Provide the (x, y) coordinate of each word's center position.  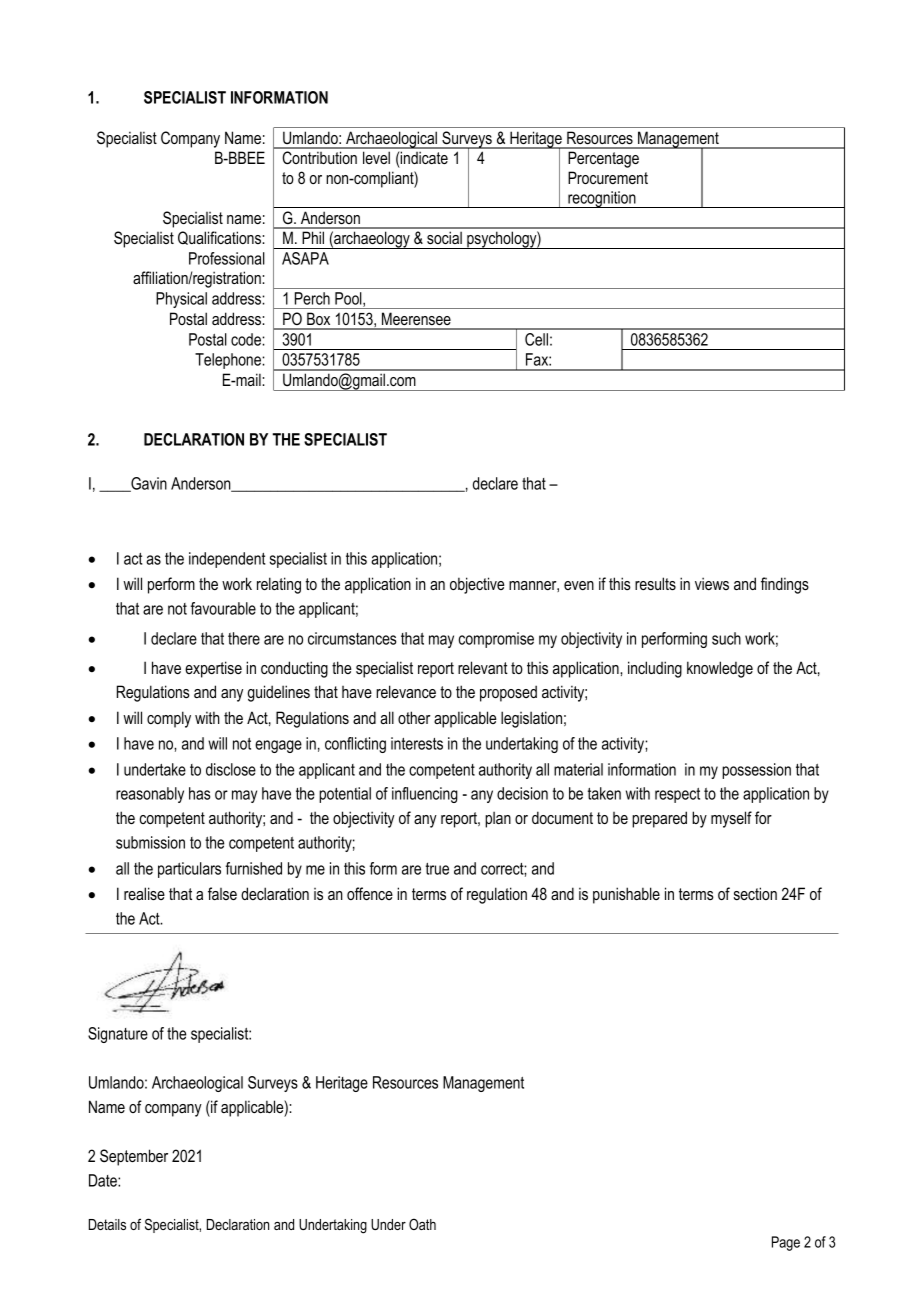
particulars (189, 870)
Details (107, 1224)
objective (477, 585)
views (712, 583)
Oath (422, 1224)
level (376, 157)
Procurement (608, 177)
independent (227, 560)
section (755, 893)
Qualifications (220, 238)
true (437, 869)
